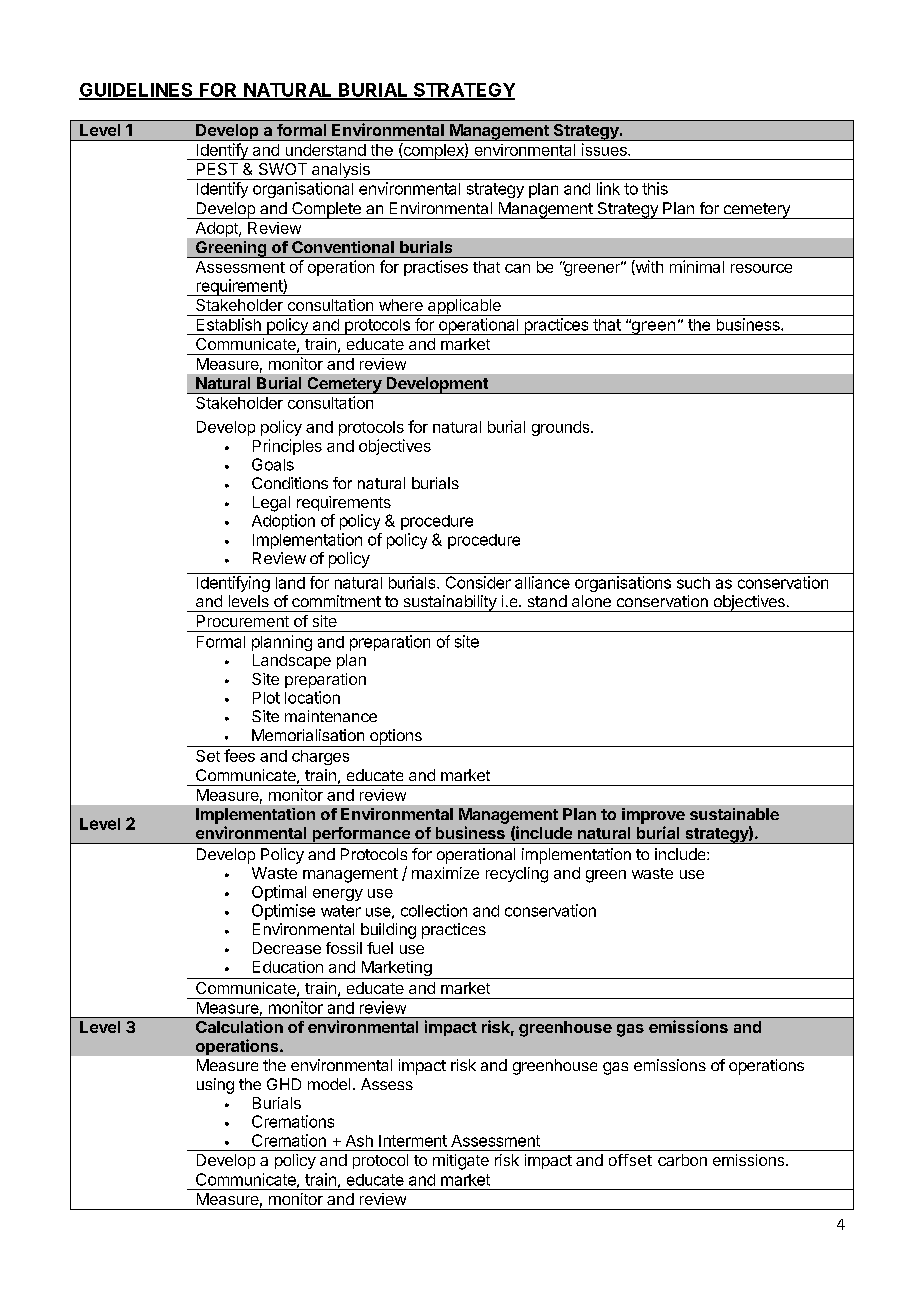 Image resolution: width=924 pixels, height=1308 pixels. What do you see at coordinates (137, 91) in the screenshot?
I see `GUIDELINES` at bounding box center [137, 91].
